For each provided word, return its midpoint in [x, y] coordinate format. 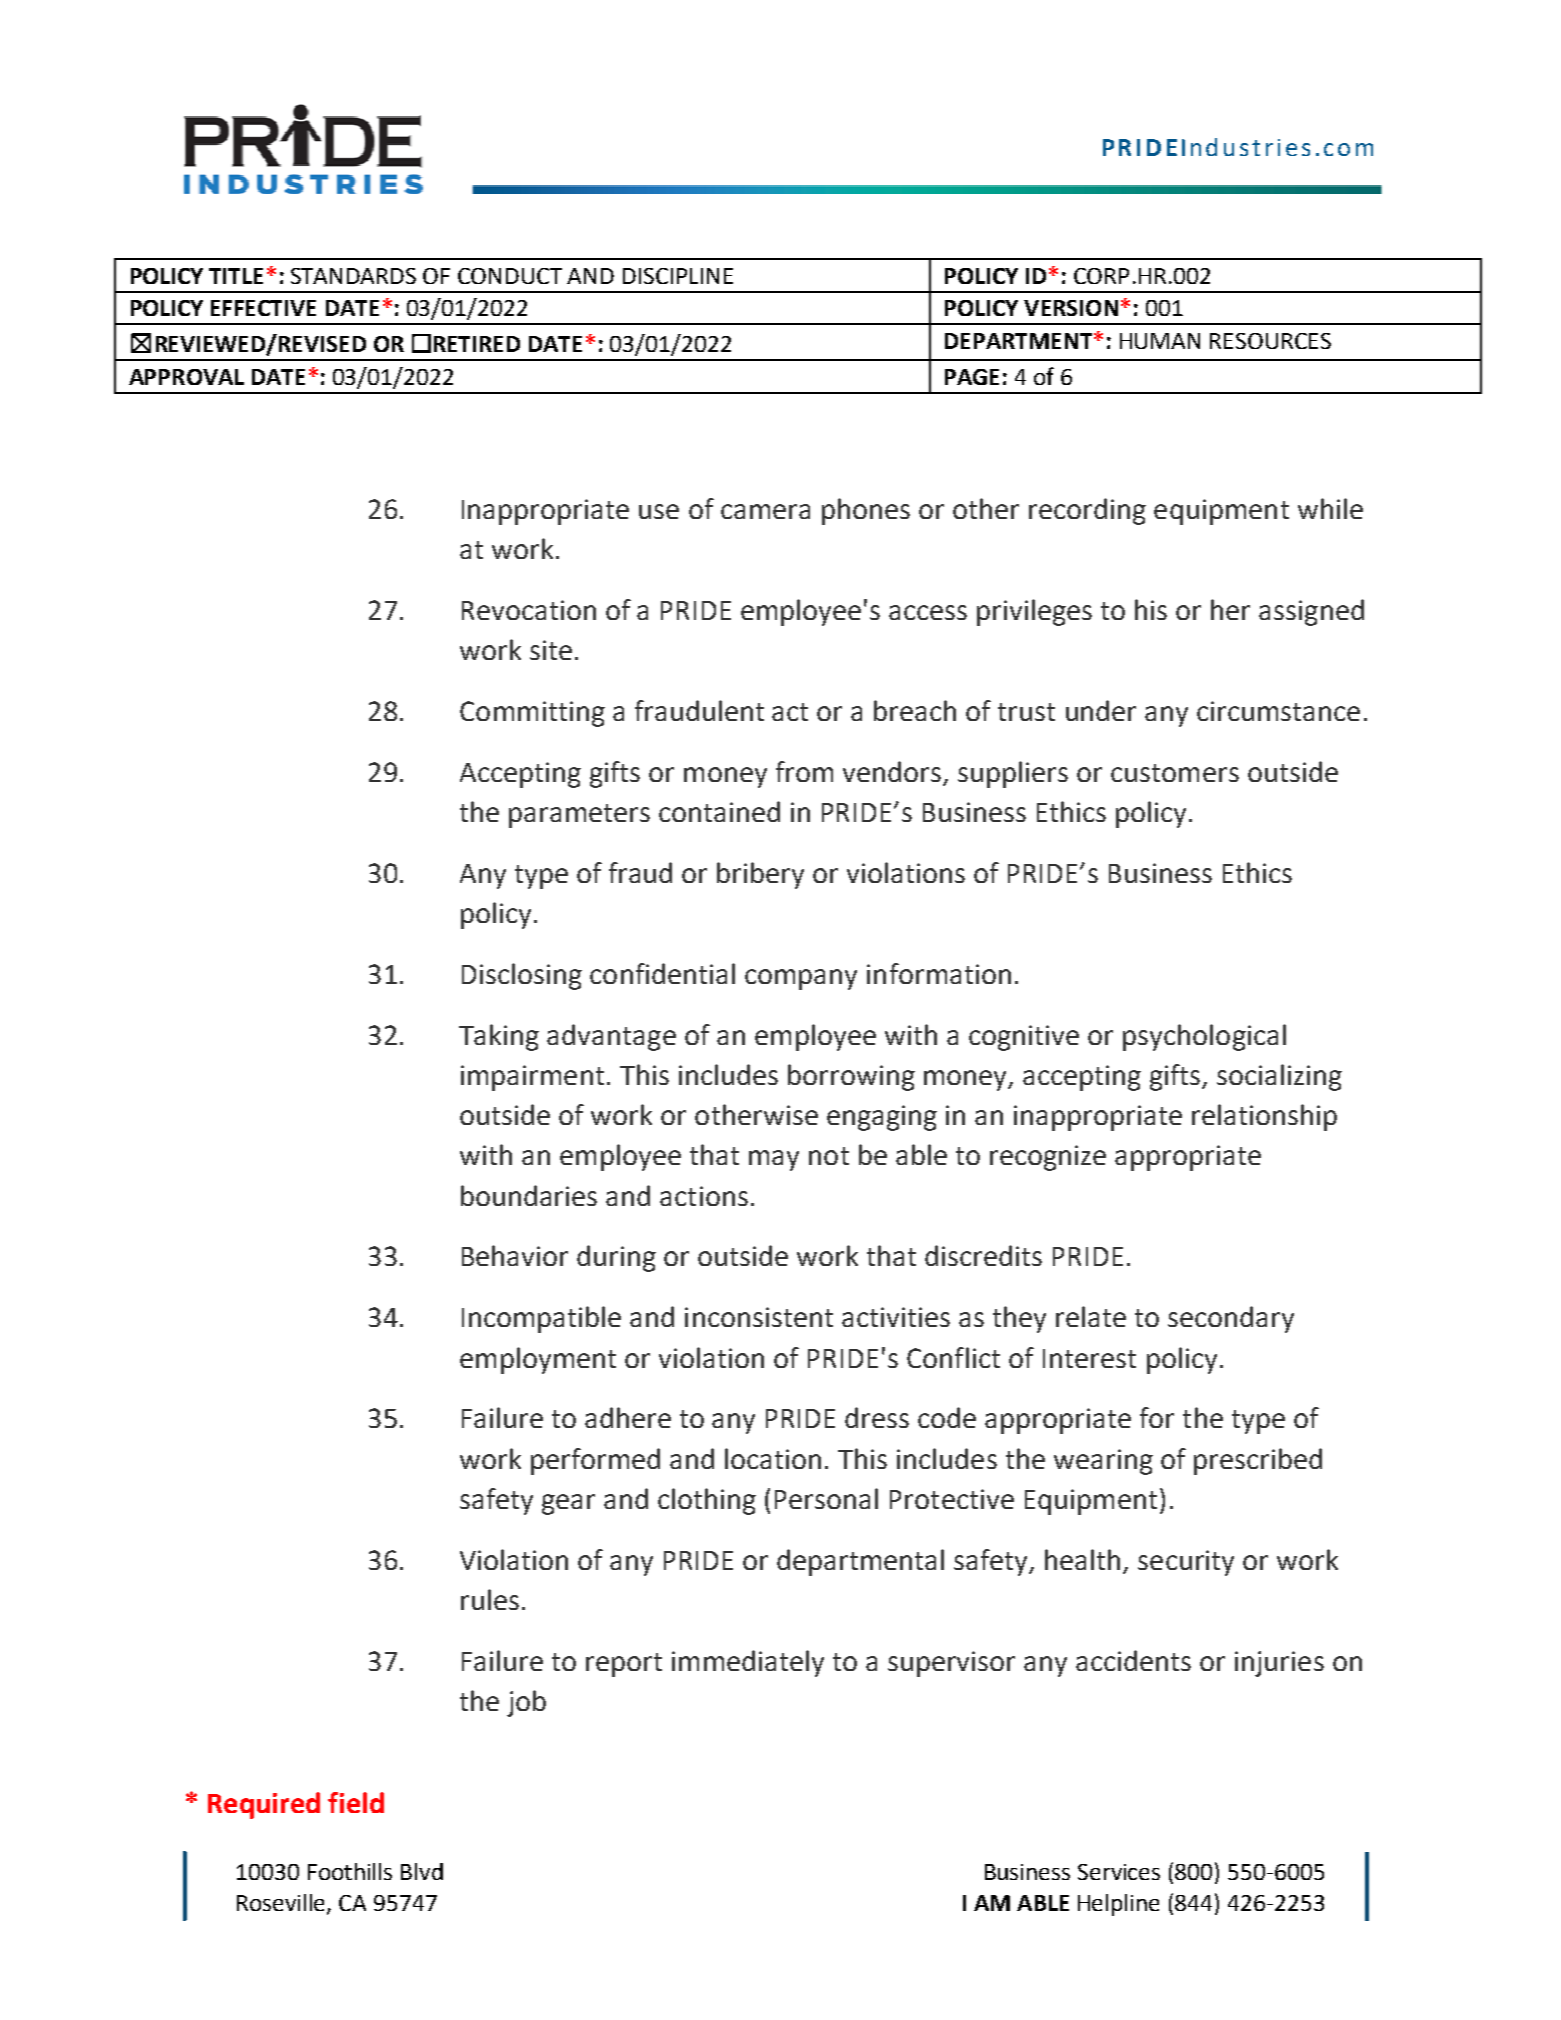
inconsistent [759, 1317]
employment [538, 1360]
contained [719, 811]
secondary [1231, 1319]
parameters [579, 816]
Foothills [350, 1871]
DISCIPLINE [678, 276]
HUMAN [1160, 341]
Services [1119, 1872]
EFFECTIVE [263, 308]
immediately [748, 1663]
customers [1175, 773]
